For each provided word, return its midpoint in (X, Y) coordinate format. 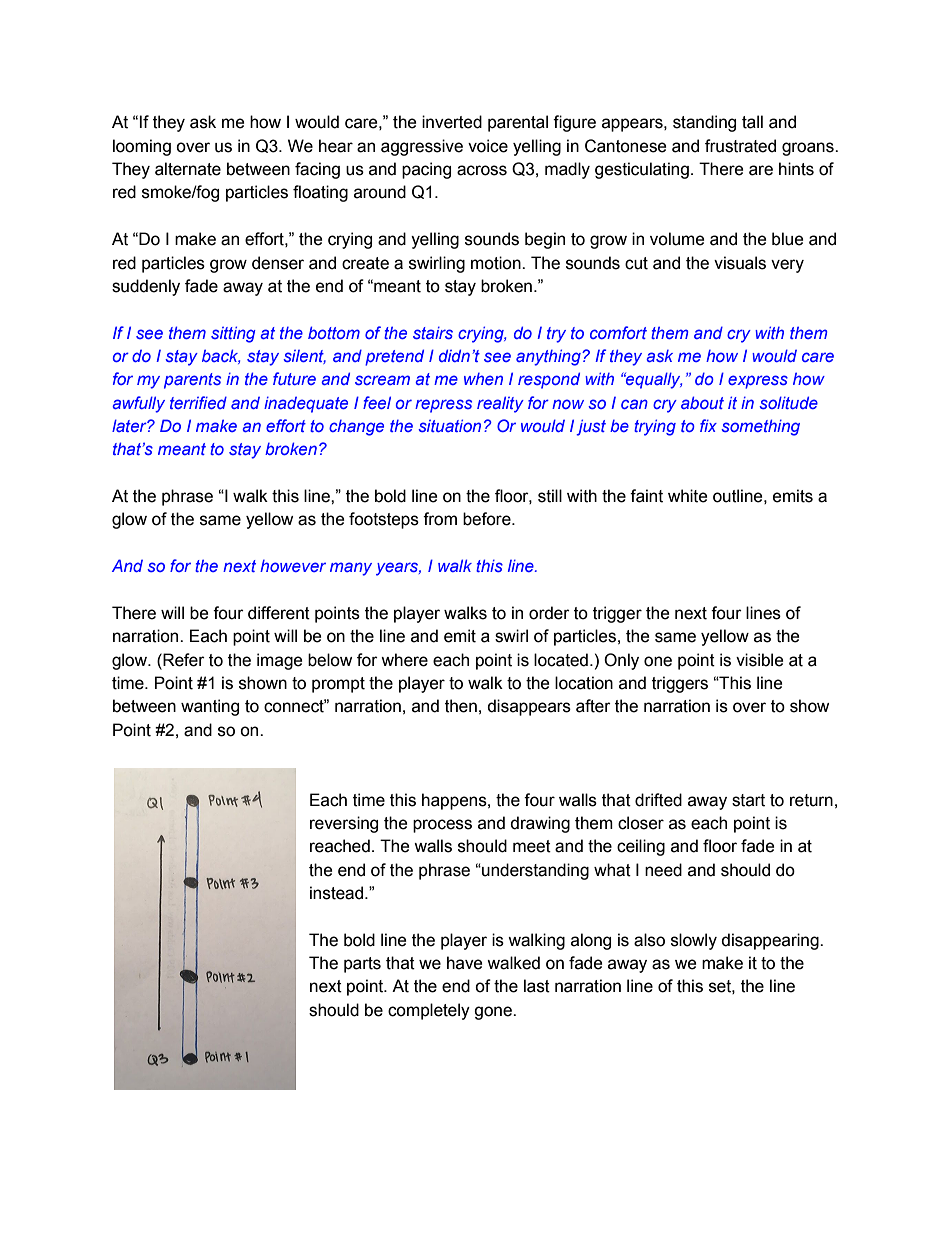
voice (488, 146)
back (221, 356)
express (758, 382)
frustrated (740, 146)
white (688, 496)
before (488, 519)
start (748, 800)
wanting (210, 707)
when (483, 379)
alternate (188, 169)
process (442, 826)
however (293, 566)
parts (362, 965)
